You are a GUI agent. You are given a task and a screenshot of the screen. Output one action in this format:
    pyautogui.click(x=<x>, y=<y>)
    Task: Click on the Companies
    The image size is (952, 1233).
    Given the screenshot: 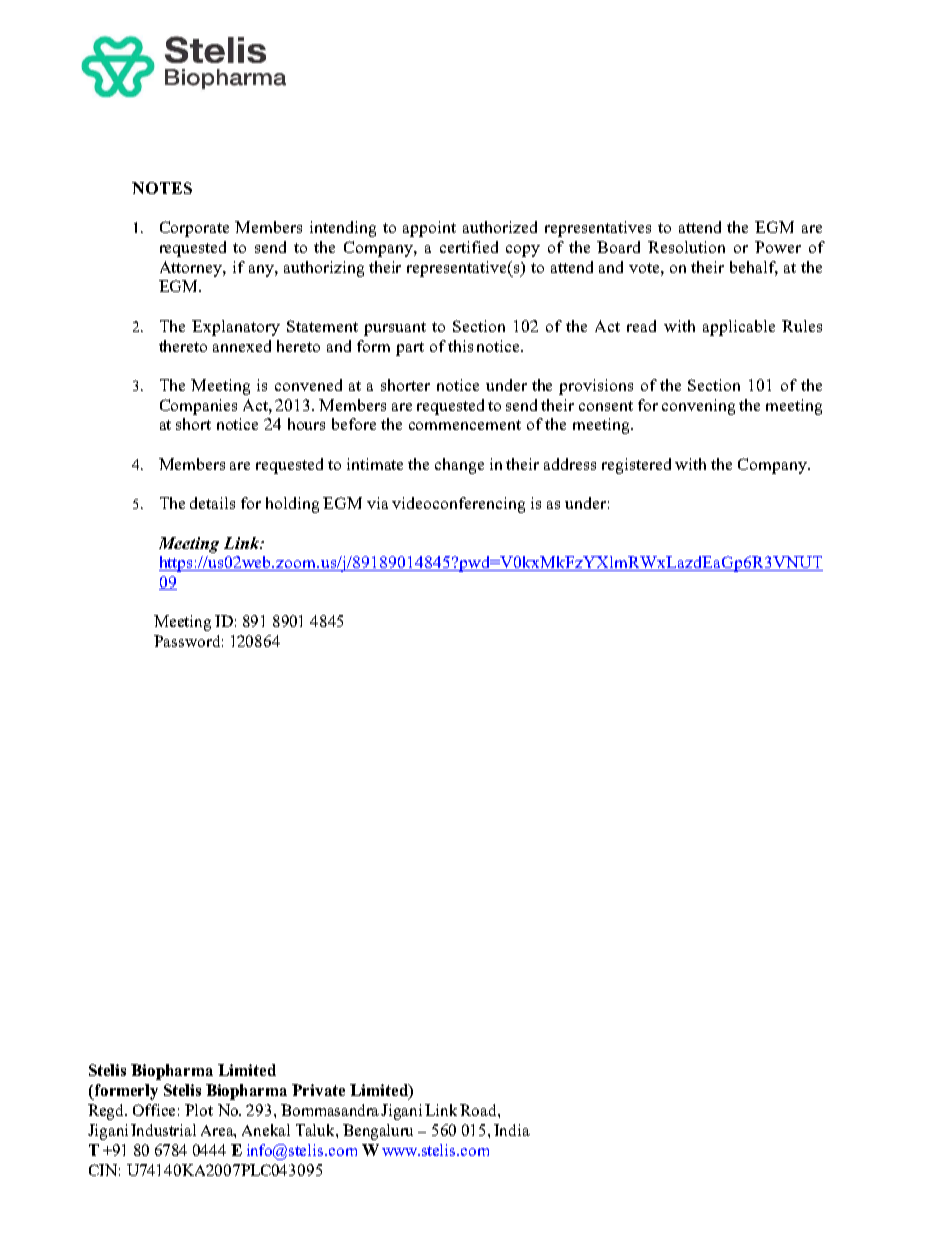 What is the action you would take?
    pyautogui.click(x=198, y=407)
